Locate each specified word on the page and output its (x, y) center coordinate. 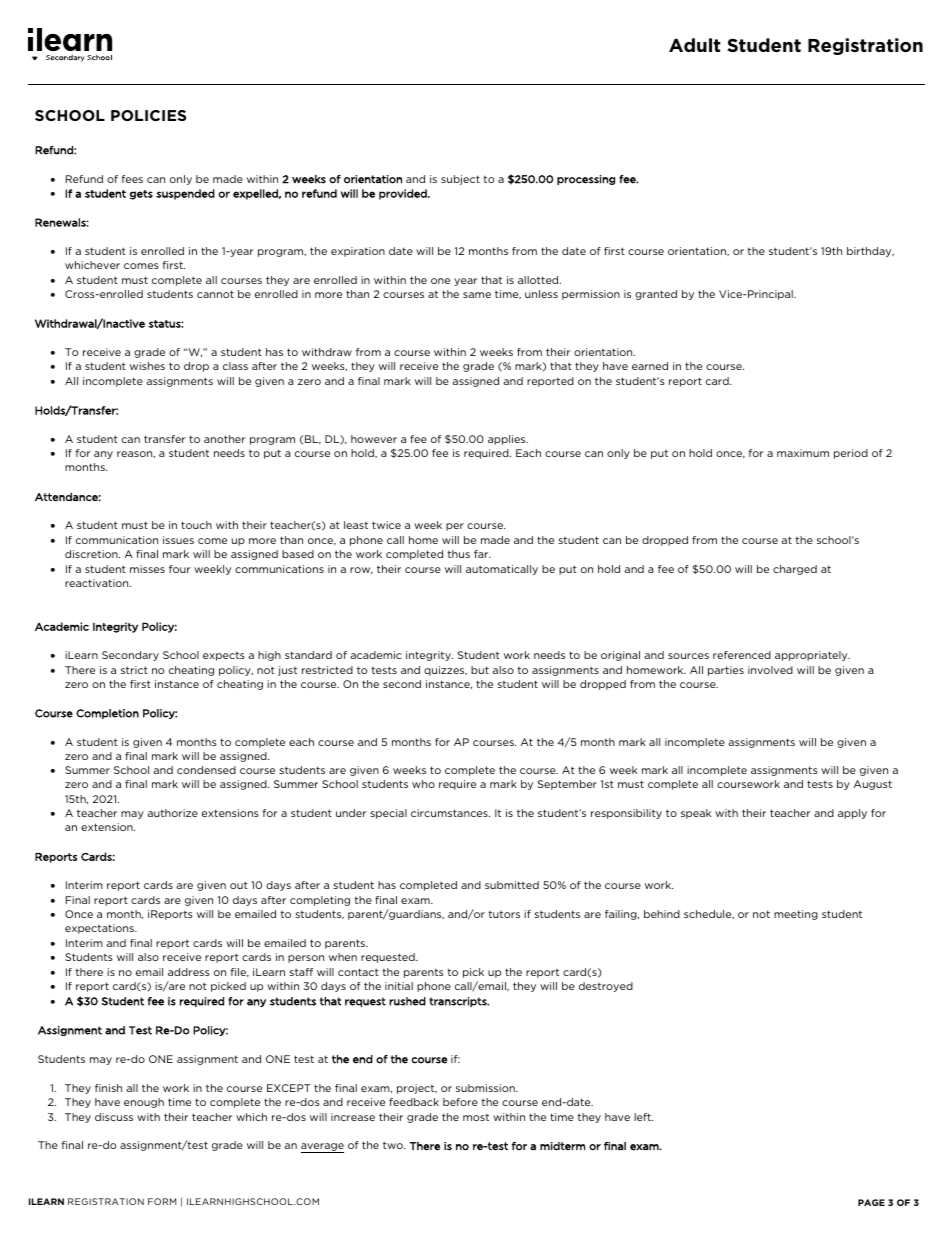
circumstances (450, 813)
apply (852, 814)
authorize (173, 813)
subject (460, 180)
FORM (162, 1201)
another (225, 439)
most (476, 1117)
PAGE (871, 1202)
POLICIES (148, 115)
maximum (803, 453)
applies (508, 440)
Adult (694, 45)
